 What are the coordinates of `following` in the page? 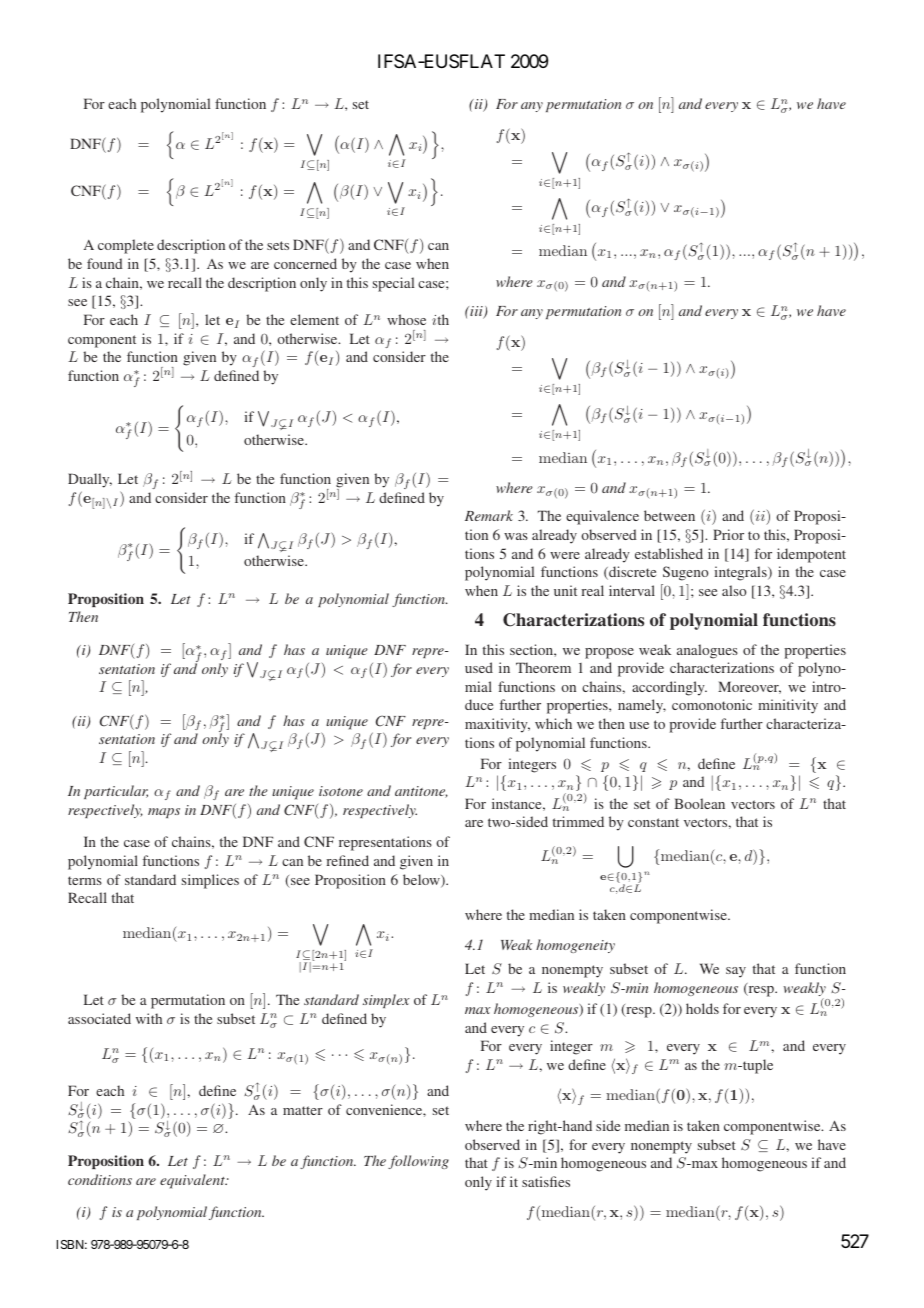 It's located at (418, 1162).
